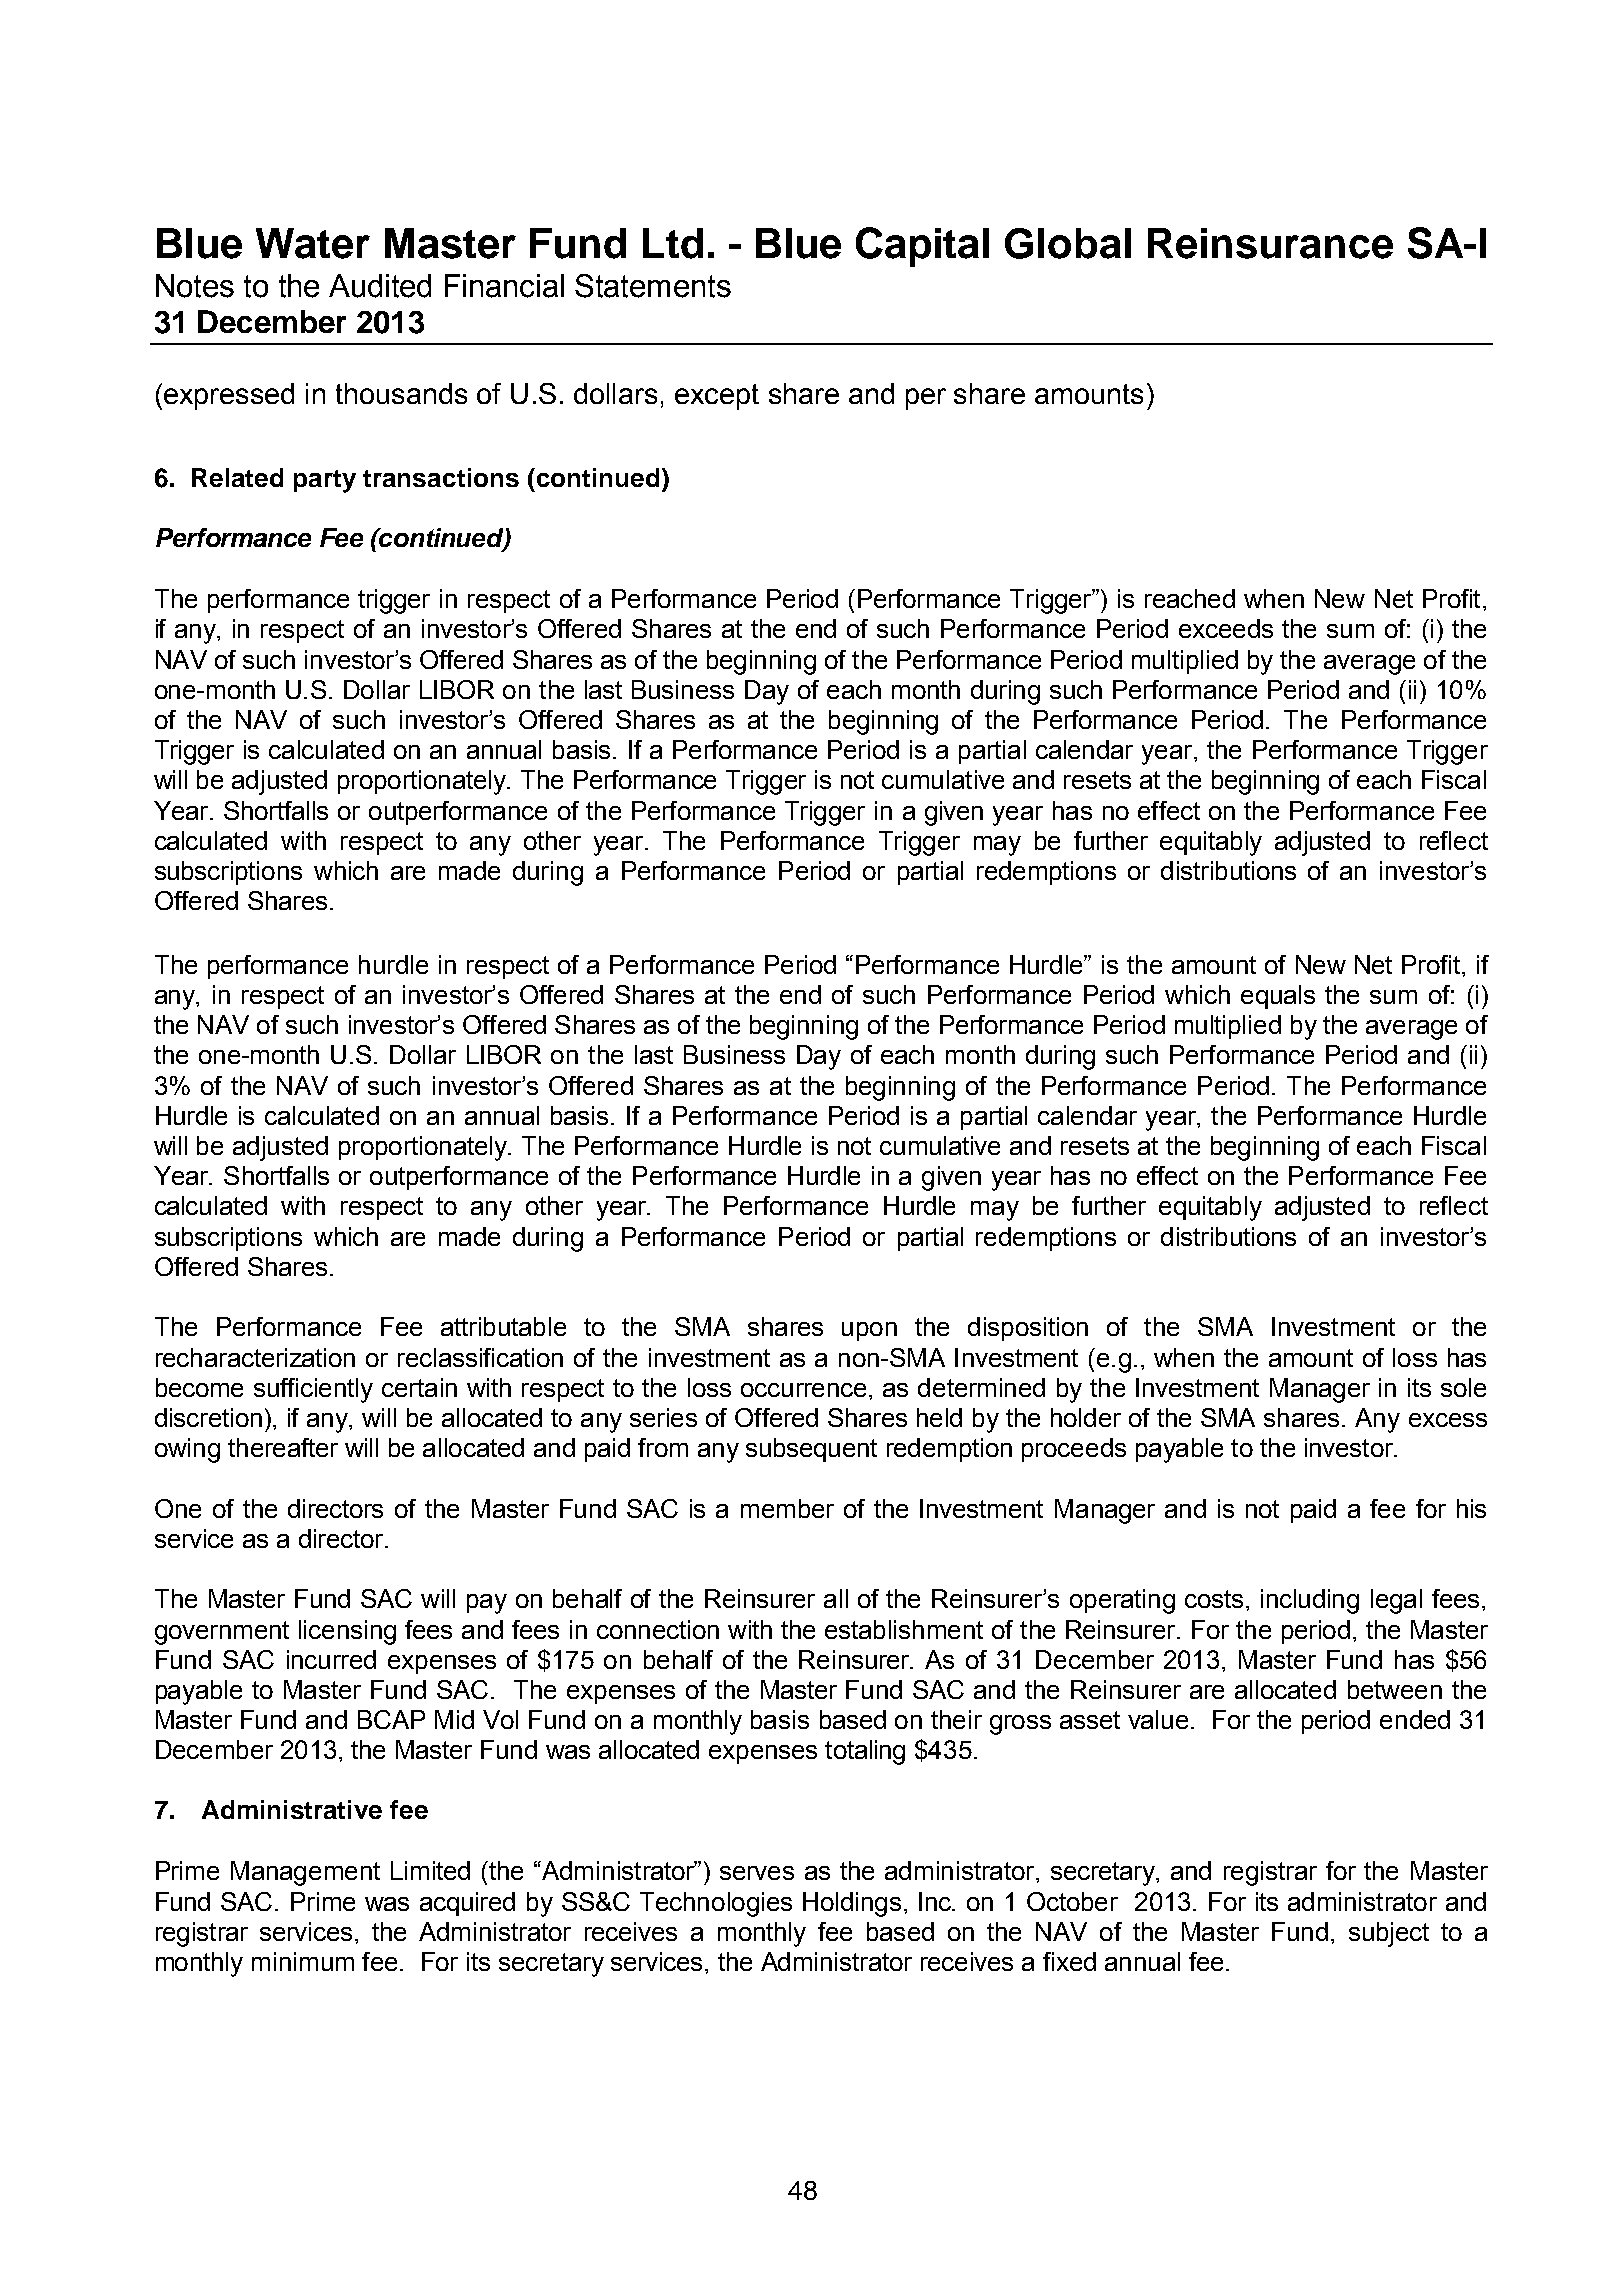 The width and height of the screenshot is (1606, 2273). What do you see at coordinates (1270, 243) in the screenshot?
I see `Reinsurance` at bounding box center [1270, 243].
